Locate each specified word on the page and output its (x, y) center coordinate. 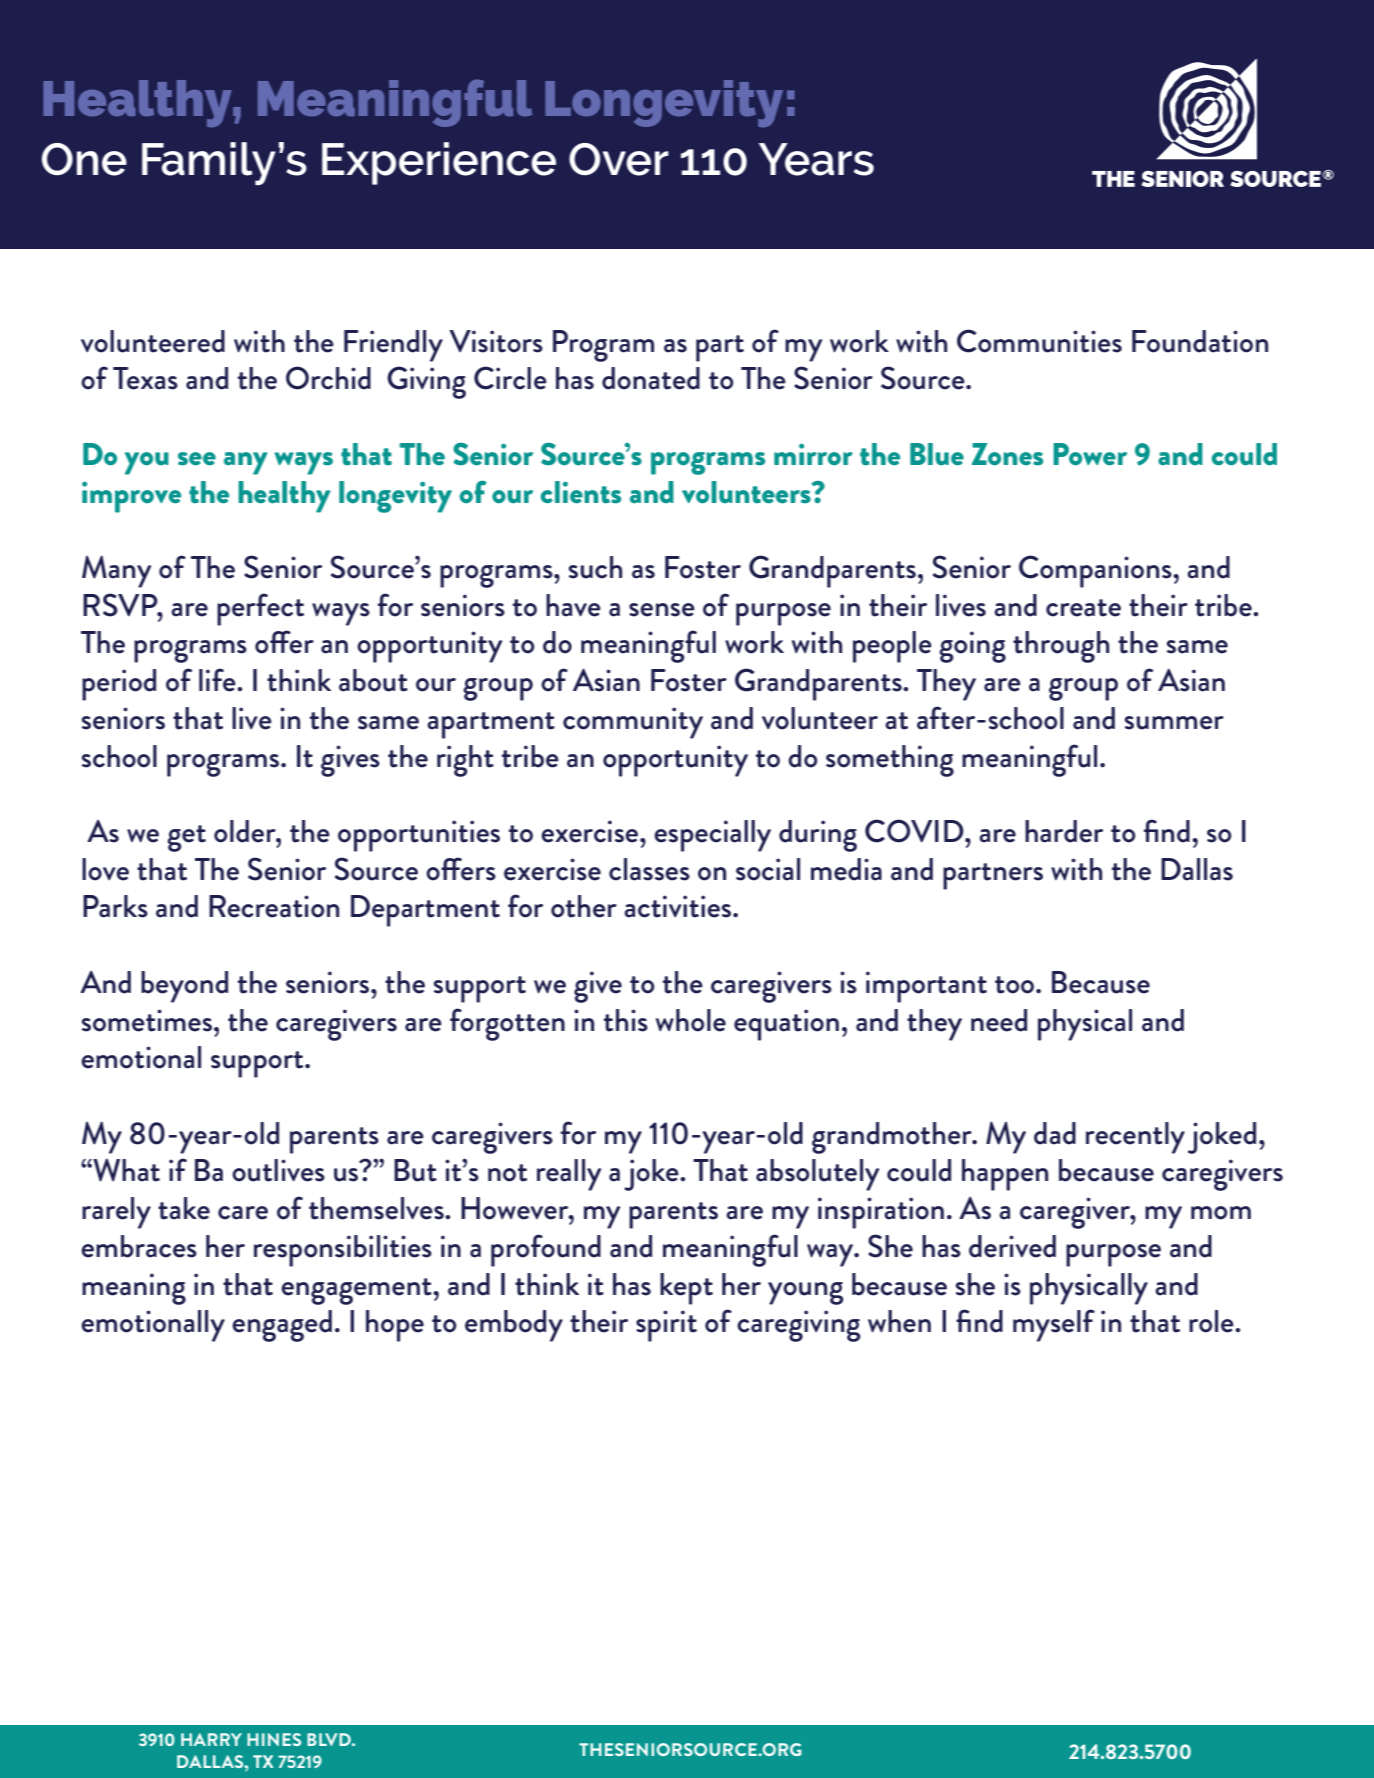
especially (712, 836)
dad (1055, 1133)
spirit (666, 1326)
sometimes (147, 1020)
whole (691, 1020)
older (246, 831)
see (197, 459)
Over (619, 159)
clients (580, 492)
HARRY (211, 1739)
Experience (439, 163)
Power (1090, 454)
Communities (1039, 341)
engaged (282, 1326)
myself (1054, 1325)
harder (1064, 831)
